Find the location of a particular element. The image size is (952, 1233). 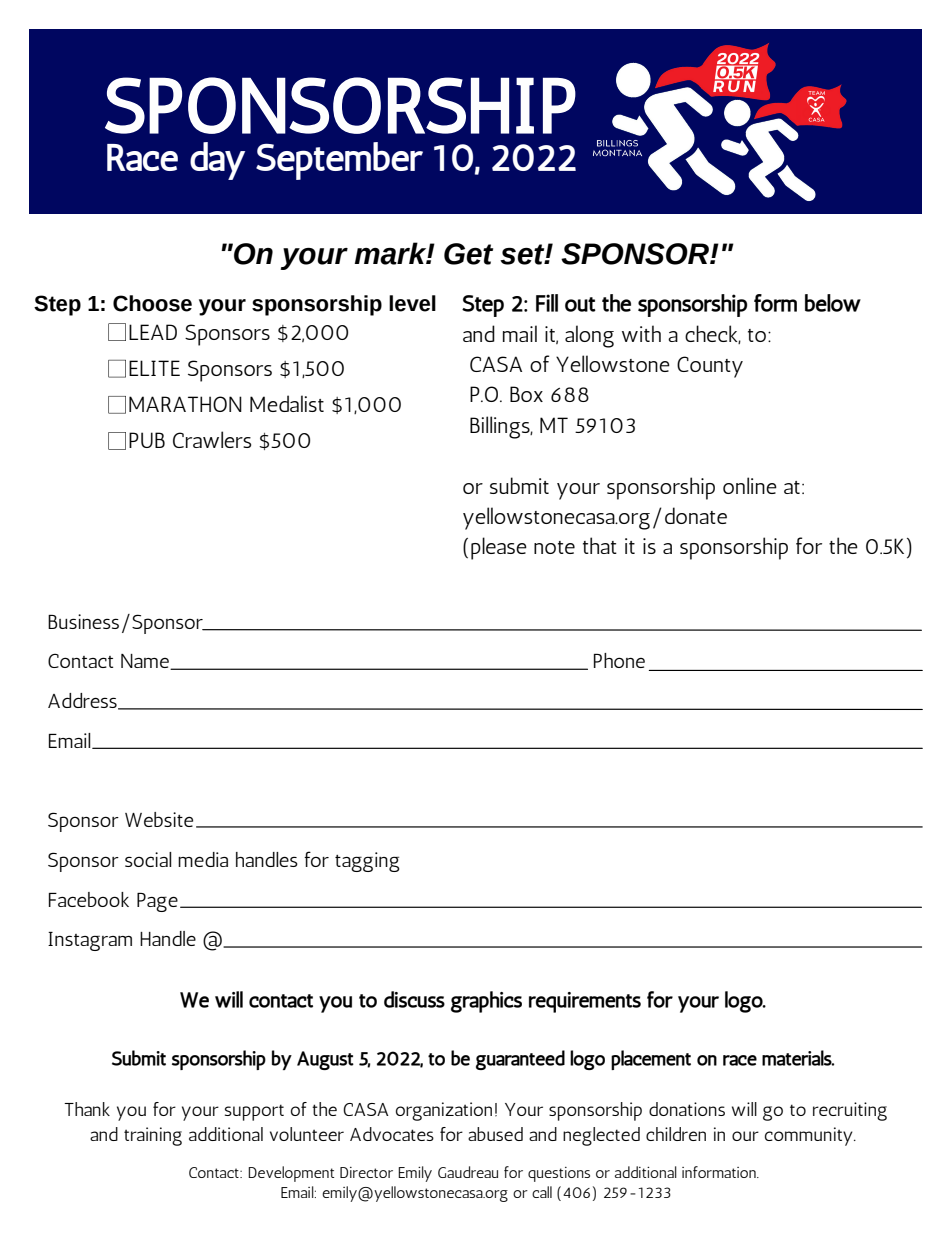

please is located at coordinates (499, 548).
